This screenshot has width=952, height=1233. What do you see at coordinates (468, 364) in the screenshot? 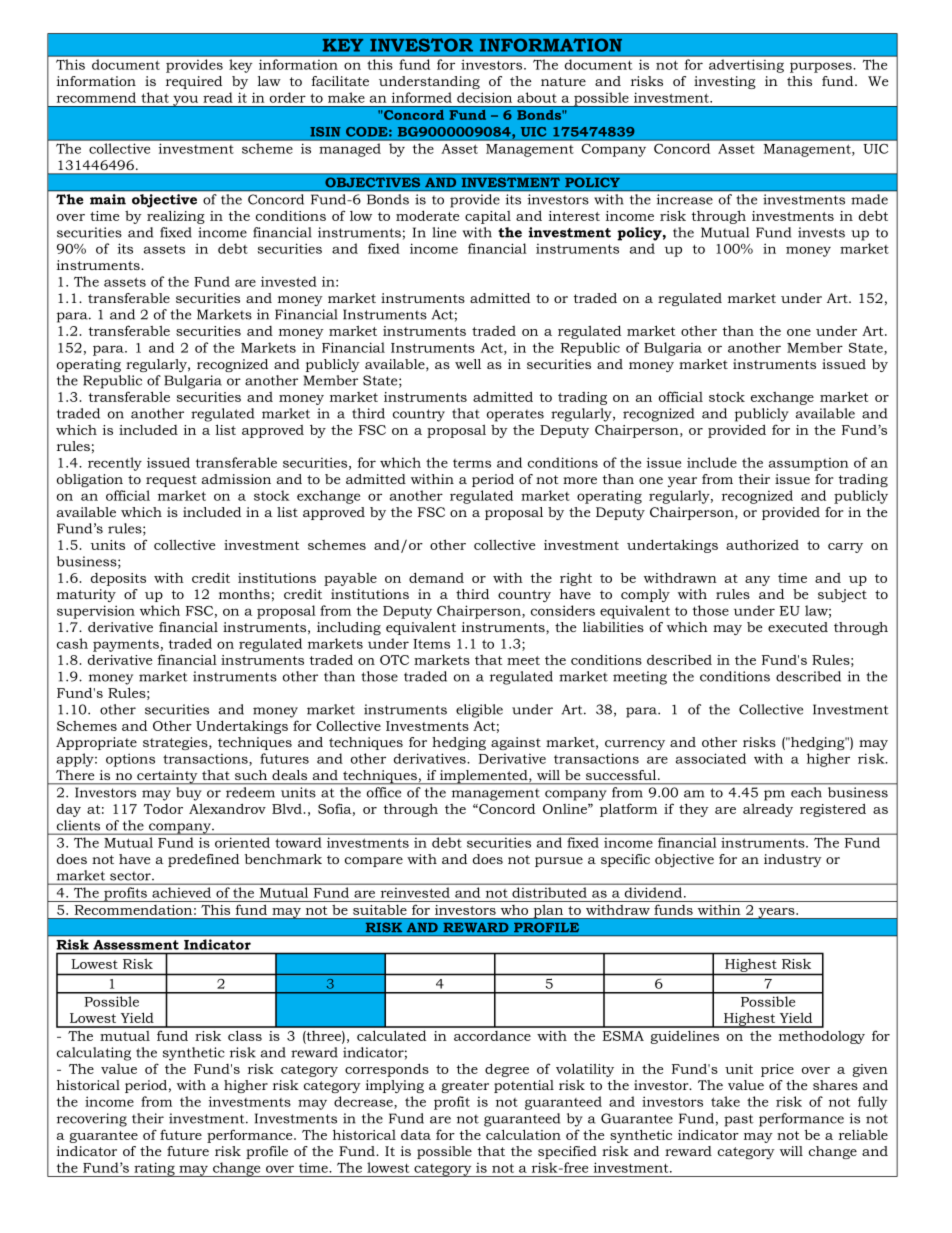
I see `well` at bounding box center [468, 364].
